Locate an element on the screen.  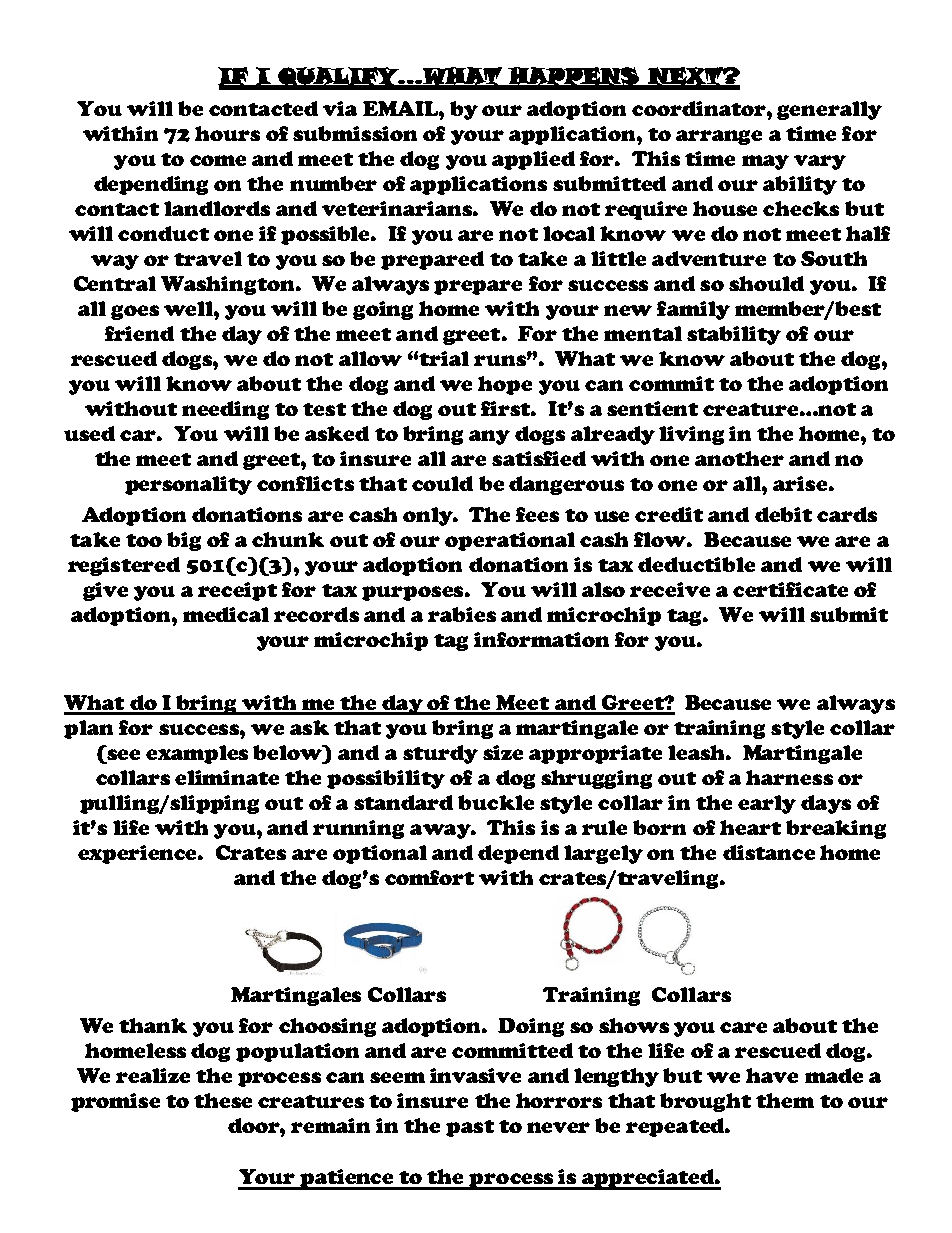
applied is located at coordinates (533, 160).
